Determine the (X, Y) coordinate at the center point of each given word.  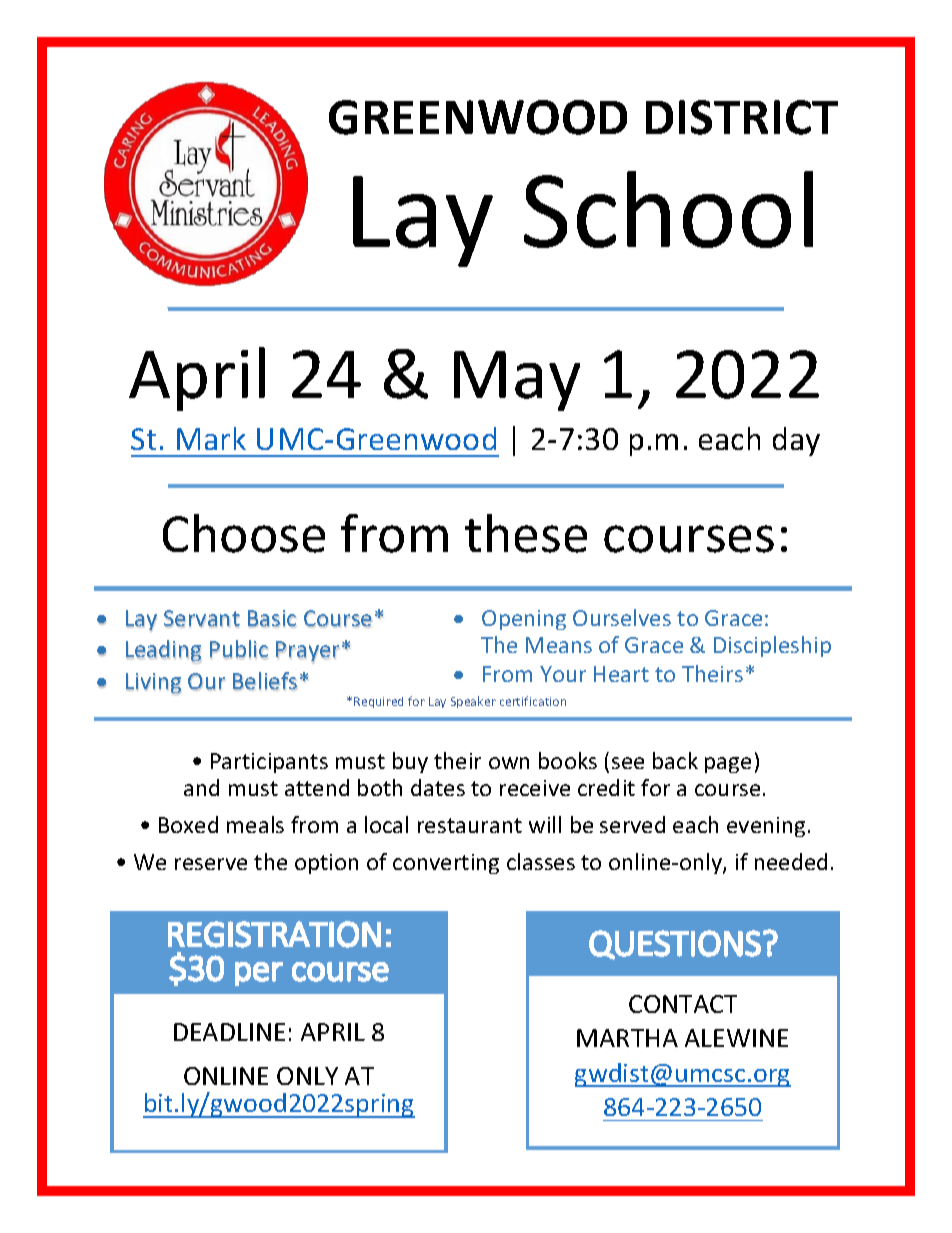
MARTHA (627, 1038)
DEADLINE (229, 1032)
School (668, 209)
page (728, 765)
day (796, 441)
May (517, 381)
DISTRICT (742, 117)
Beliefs (265, 681)
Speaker (473, 702)
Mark (211, 438)
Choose (244, 533)
